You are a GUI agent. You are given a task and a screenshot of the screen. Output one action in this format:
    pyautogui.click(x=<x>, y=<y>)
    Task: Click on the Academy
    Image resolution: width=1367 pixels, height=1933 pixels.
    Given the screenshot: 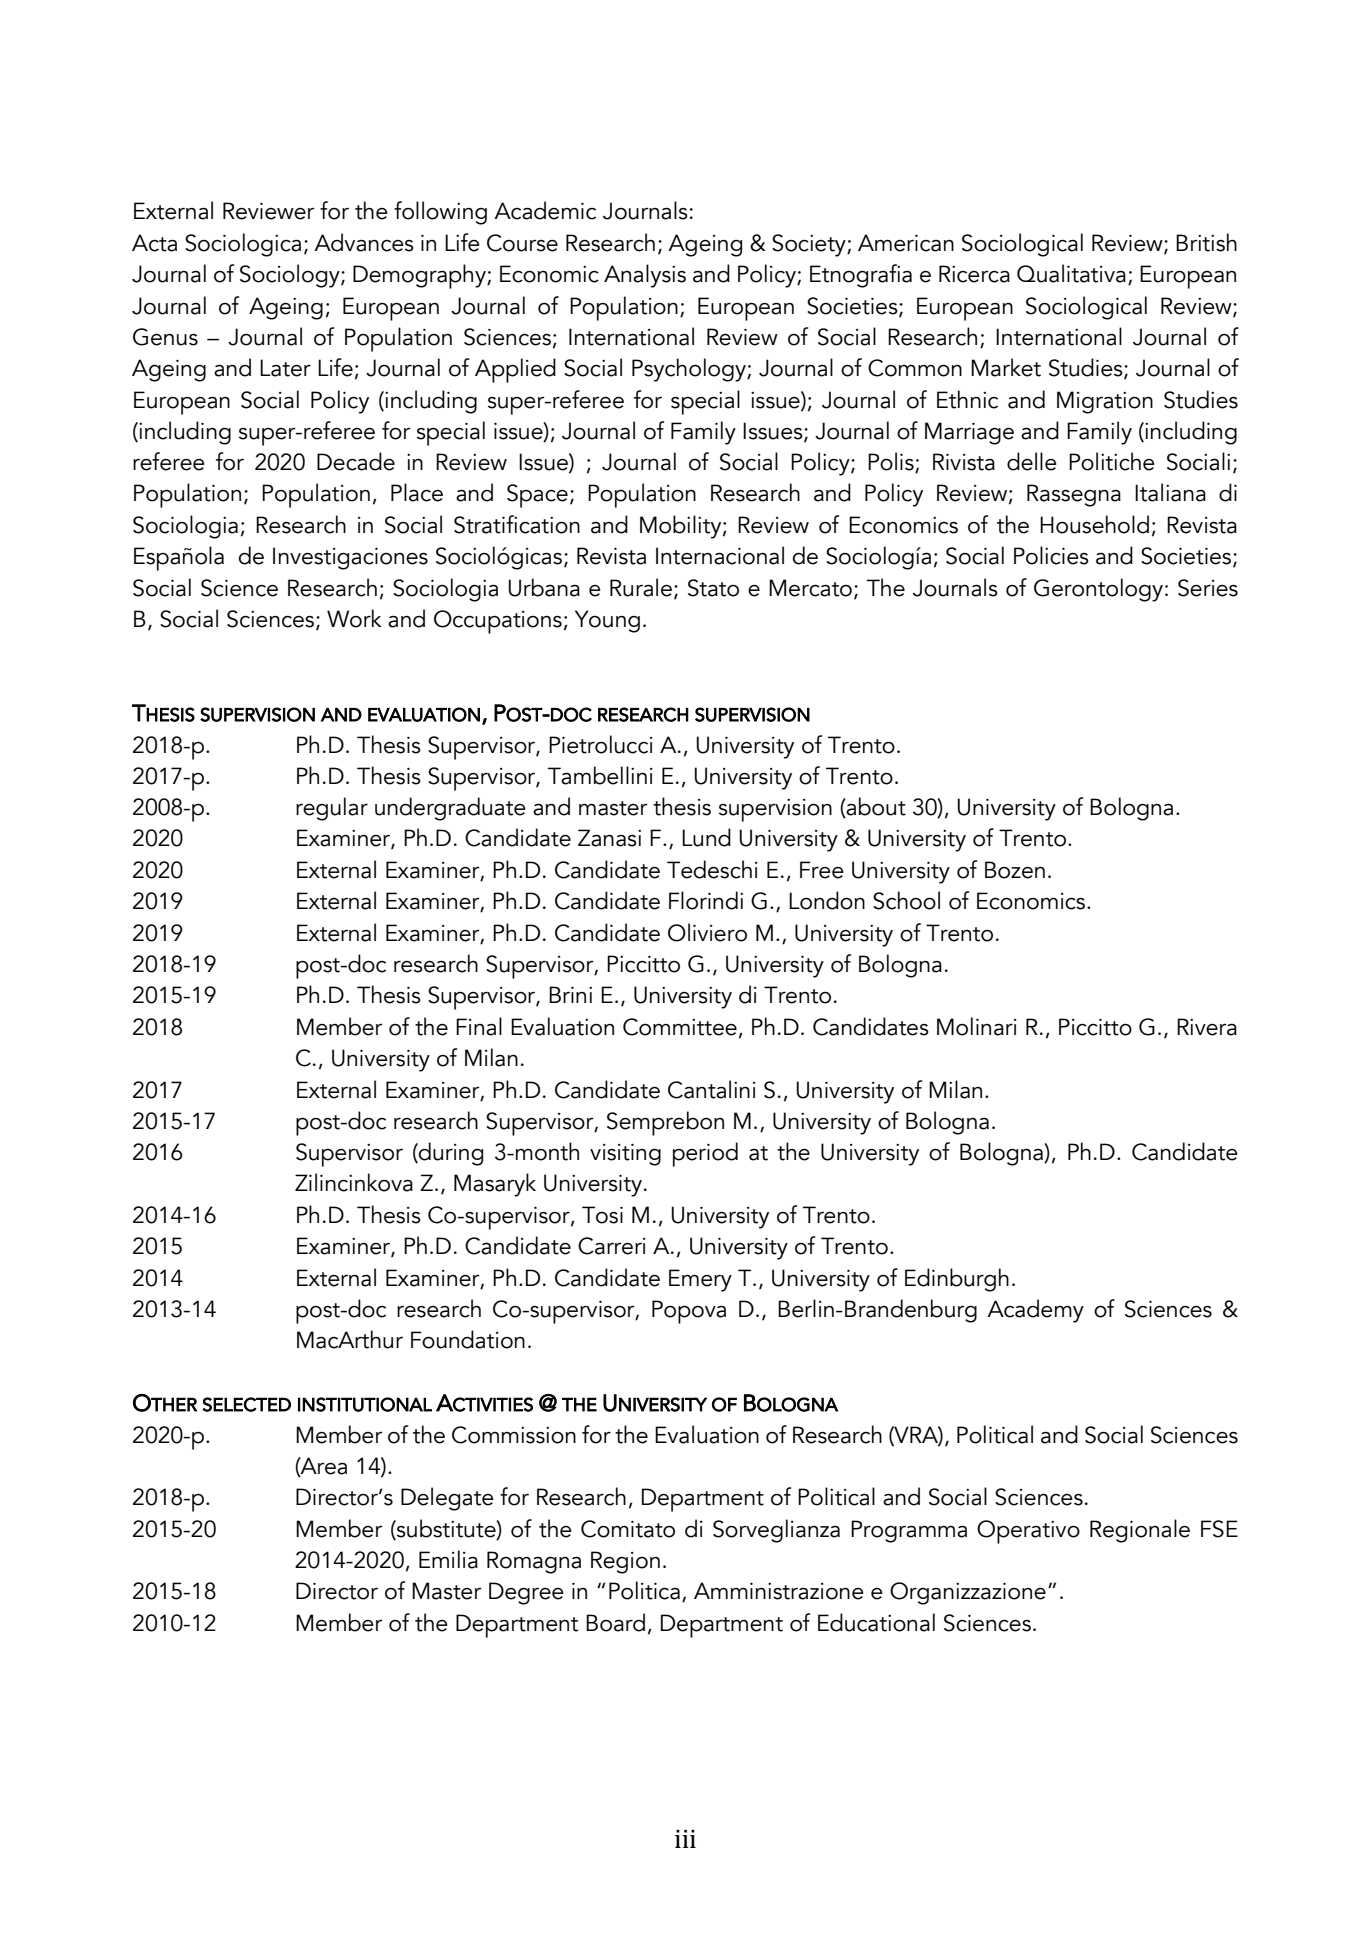 What is the action you would take?
    pyautogui.click(x=1035, y=1311)
